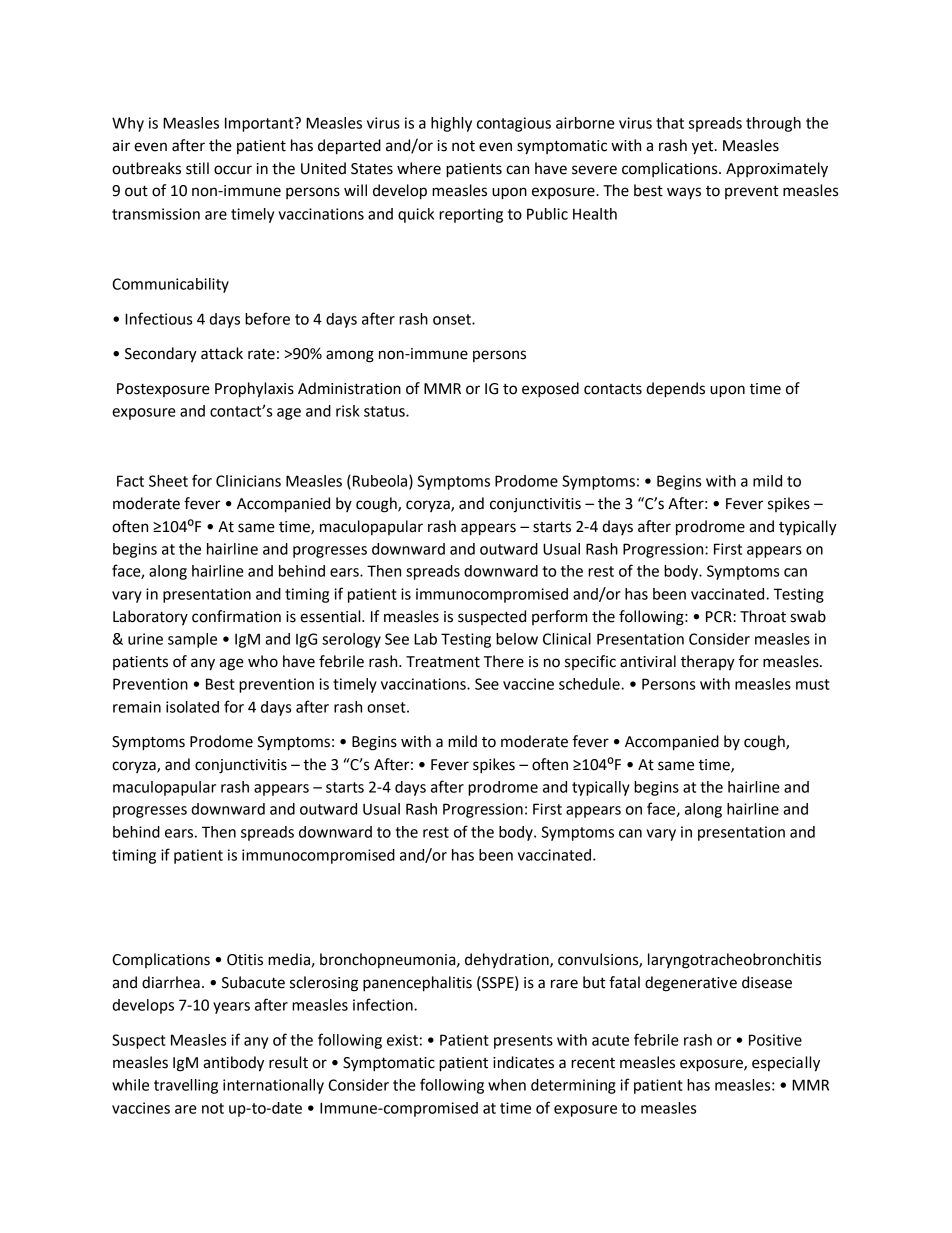 This document has height=1233, width=952. I want to click on depends, so click(675, 390).
